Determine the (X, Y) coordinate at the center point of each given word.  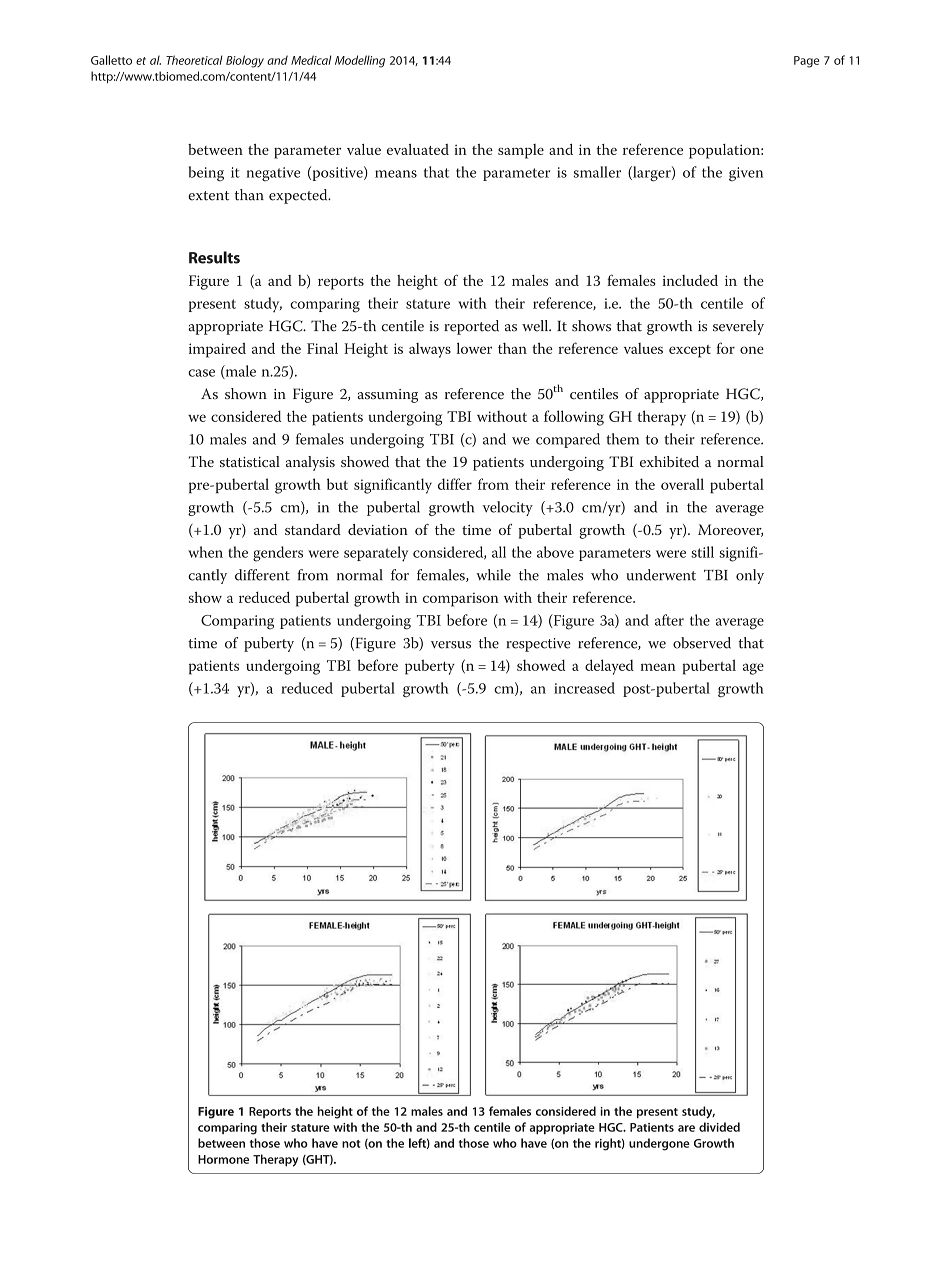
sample (521, 151)
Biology (245, 61)
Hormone (223, 1159)
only (750, 576)
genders (278, 554)
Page (806, 62)
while (493, 575)
